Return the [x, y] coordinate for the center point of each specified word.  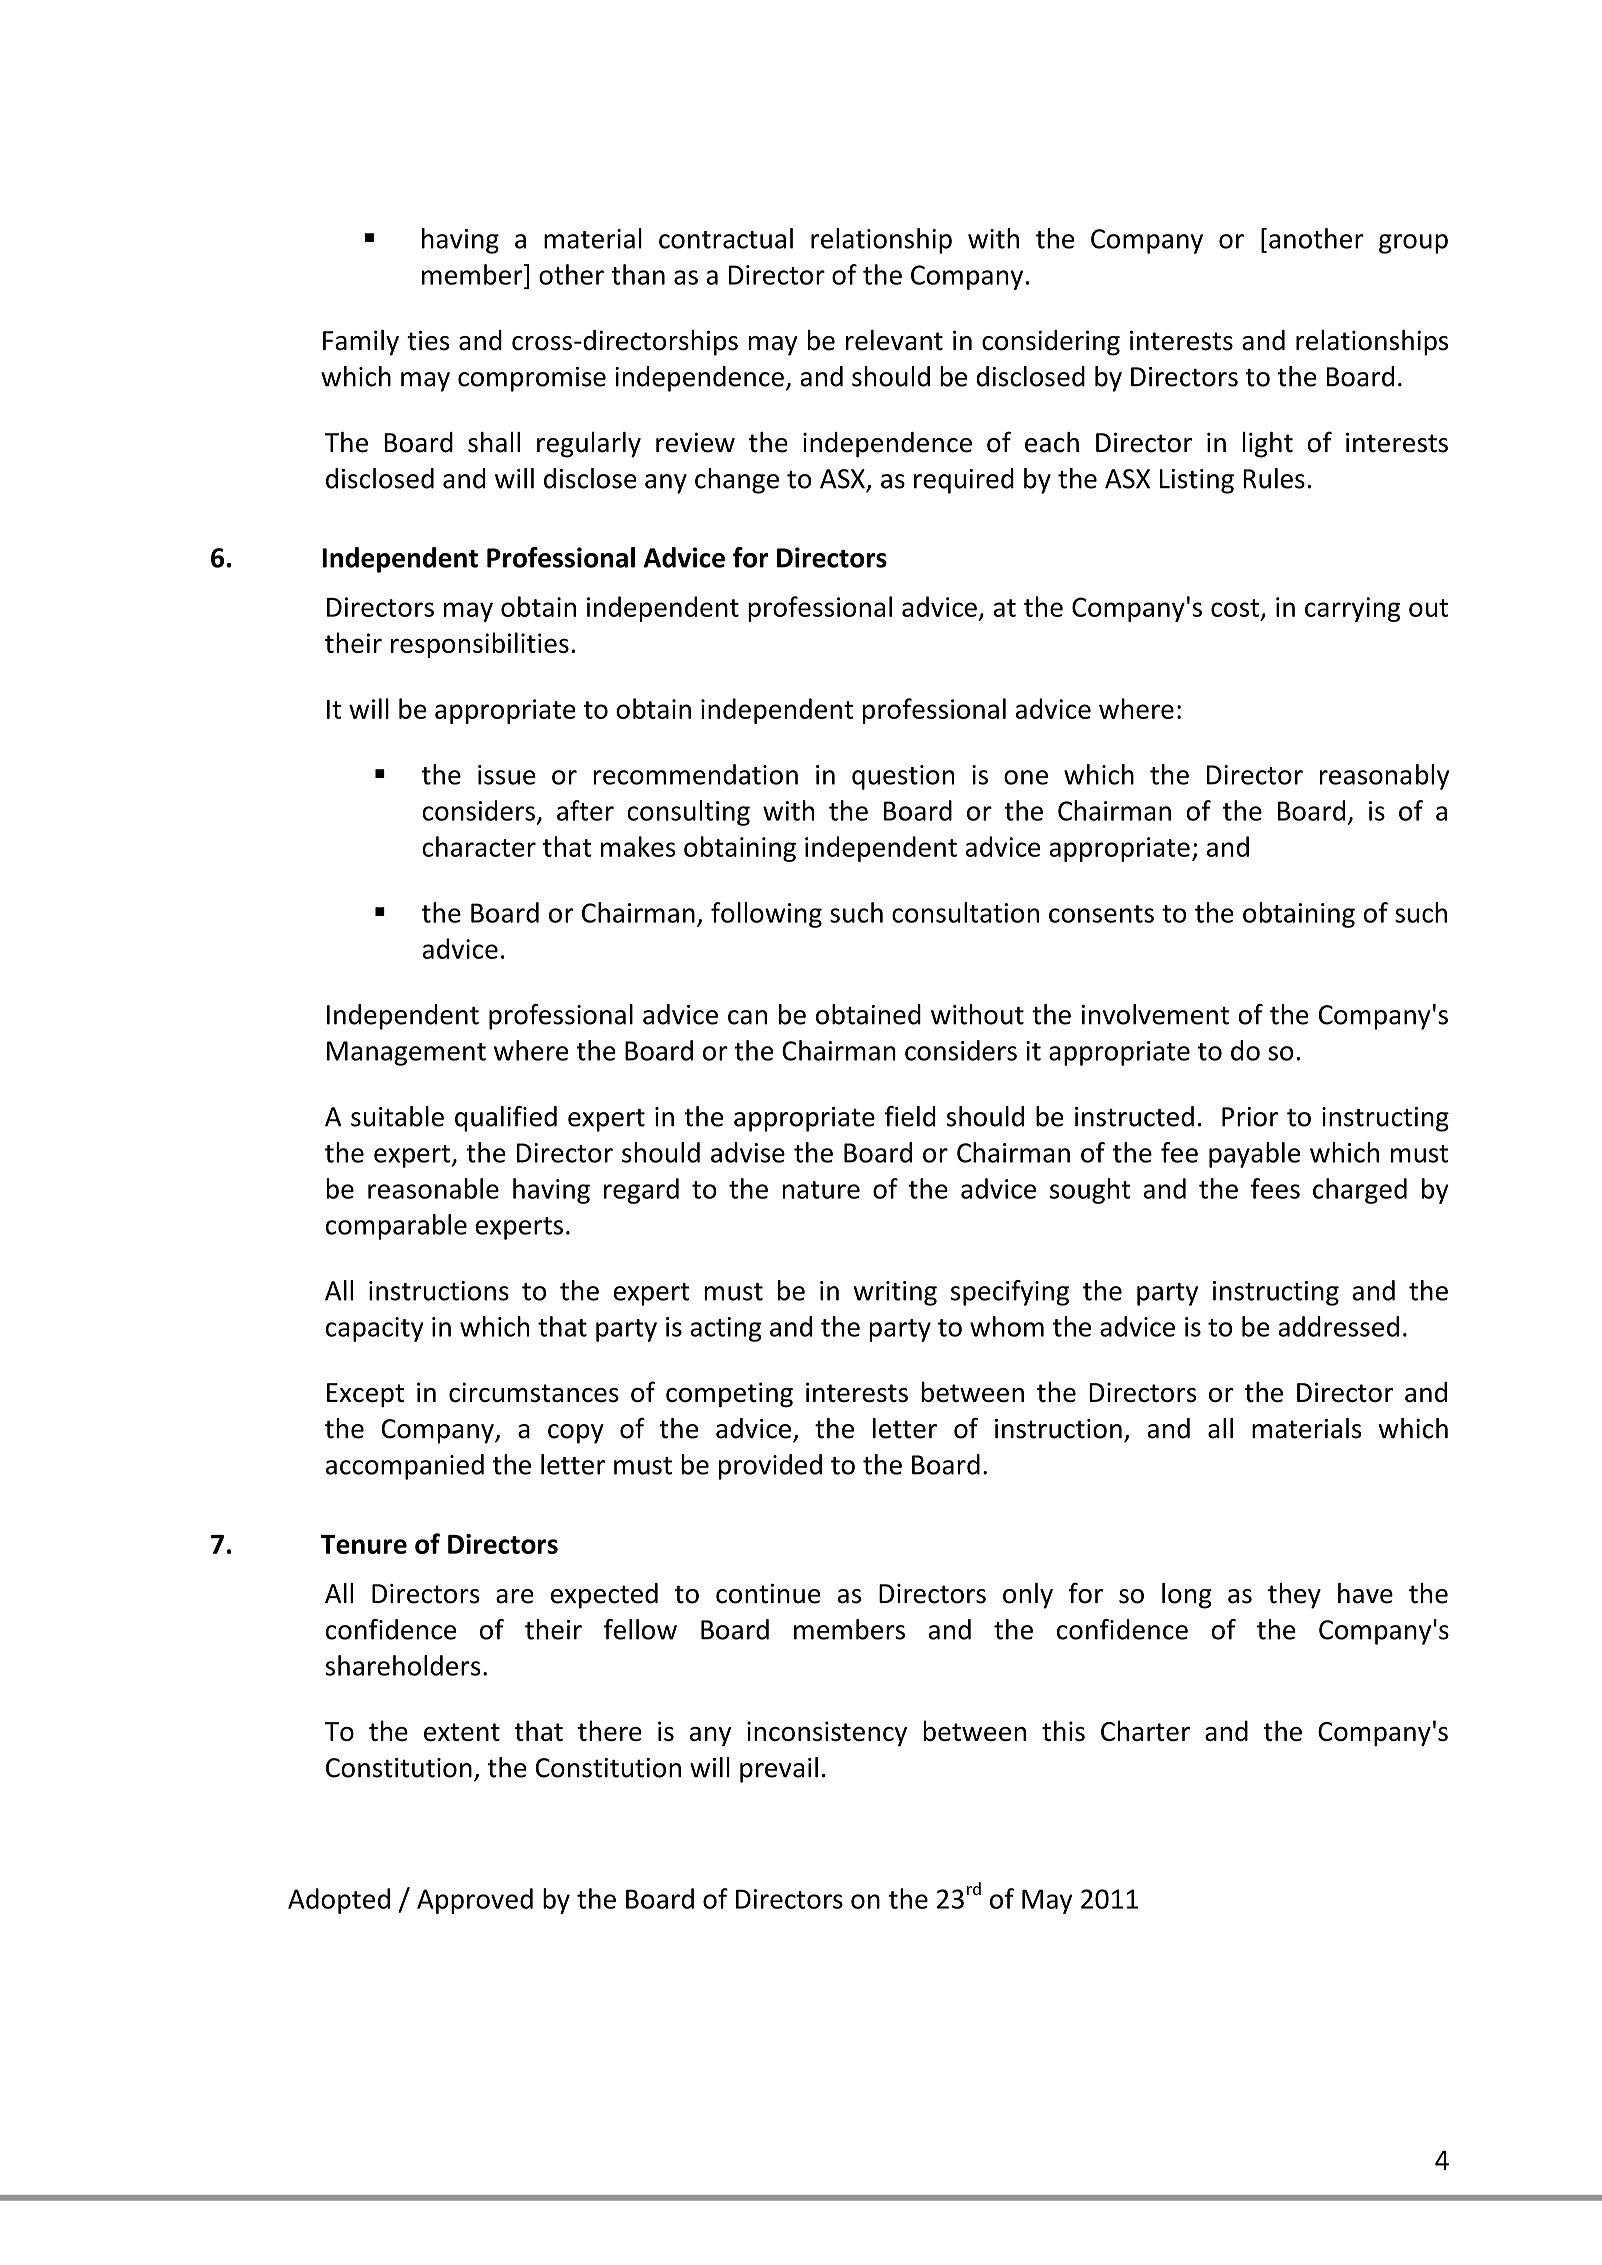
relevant [894, 340]
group [1413, 244]
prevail [779, 1770]
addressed [1338, 1326]
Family [361, 342]
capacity [375, 1329]
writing [895, 1293]
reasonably [1384, 777]
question [903, 777]
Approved [475, 1901]
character [479, 846]
